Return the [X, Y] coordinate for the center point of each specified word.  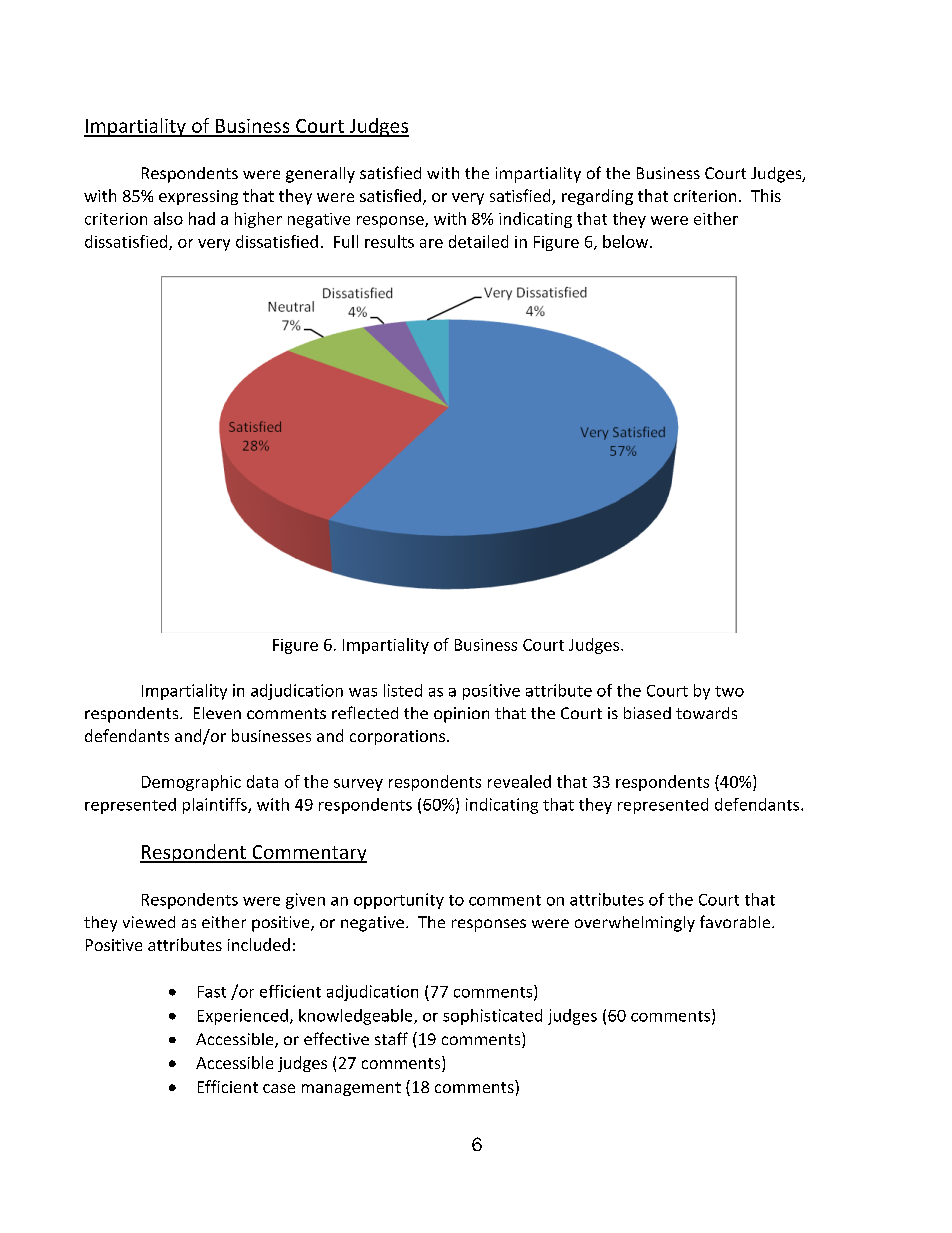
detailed [478, 241]
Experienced [243, 1017]
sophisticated [492, 1017]
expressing [198, 197]
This [766, 195]
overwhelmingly [635, 924]
